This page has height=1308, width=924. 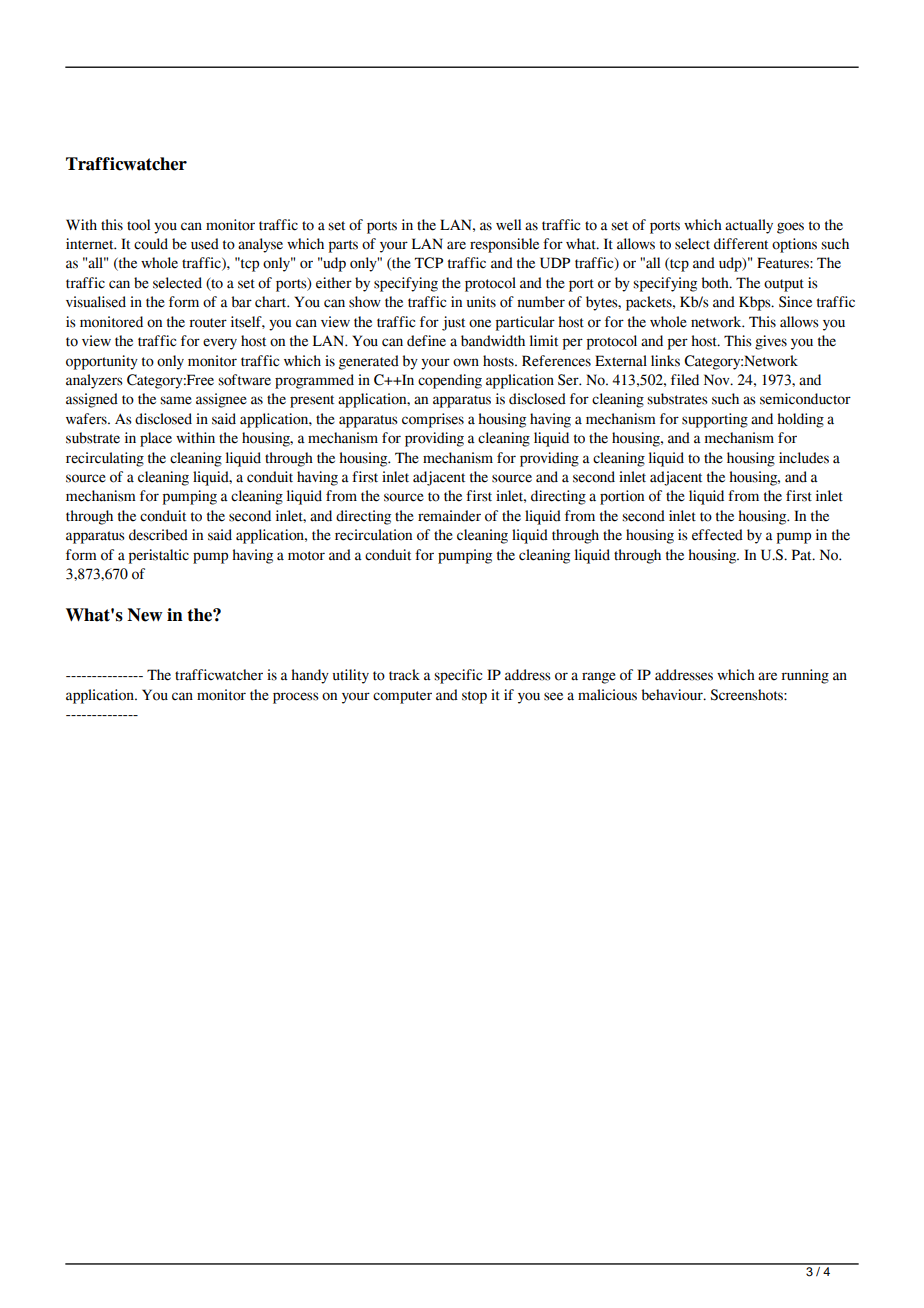 What do you see at coordinates (220, 344) in the page?
I see `every` at bounding box center [220, 344].
